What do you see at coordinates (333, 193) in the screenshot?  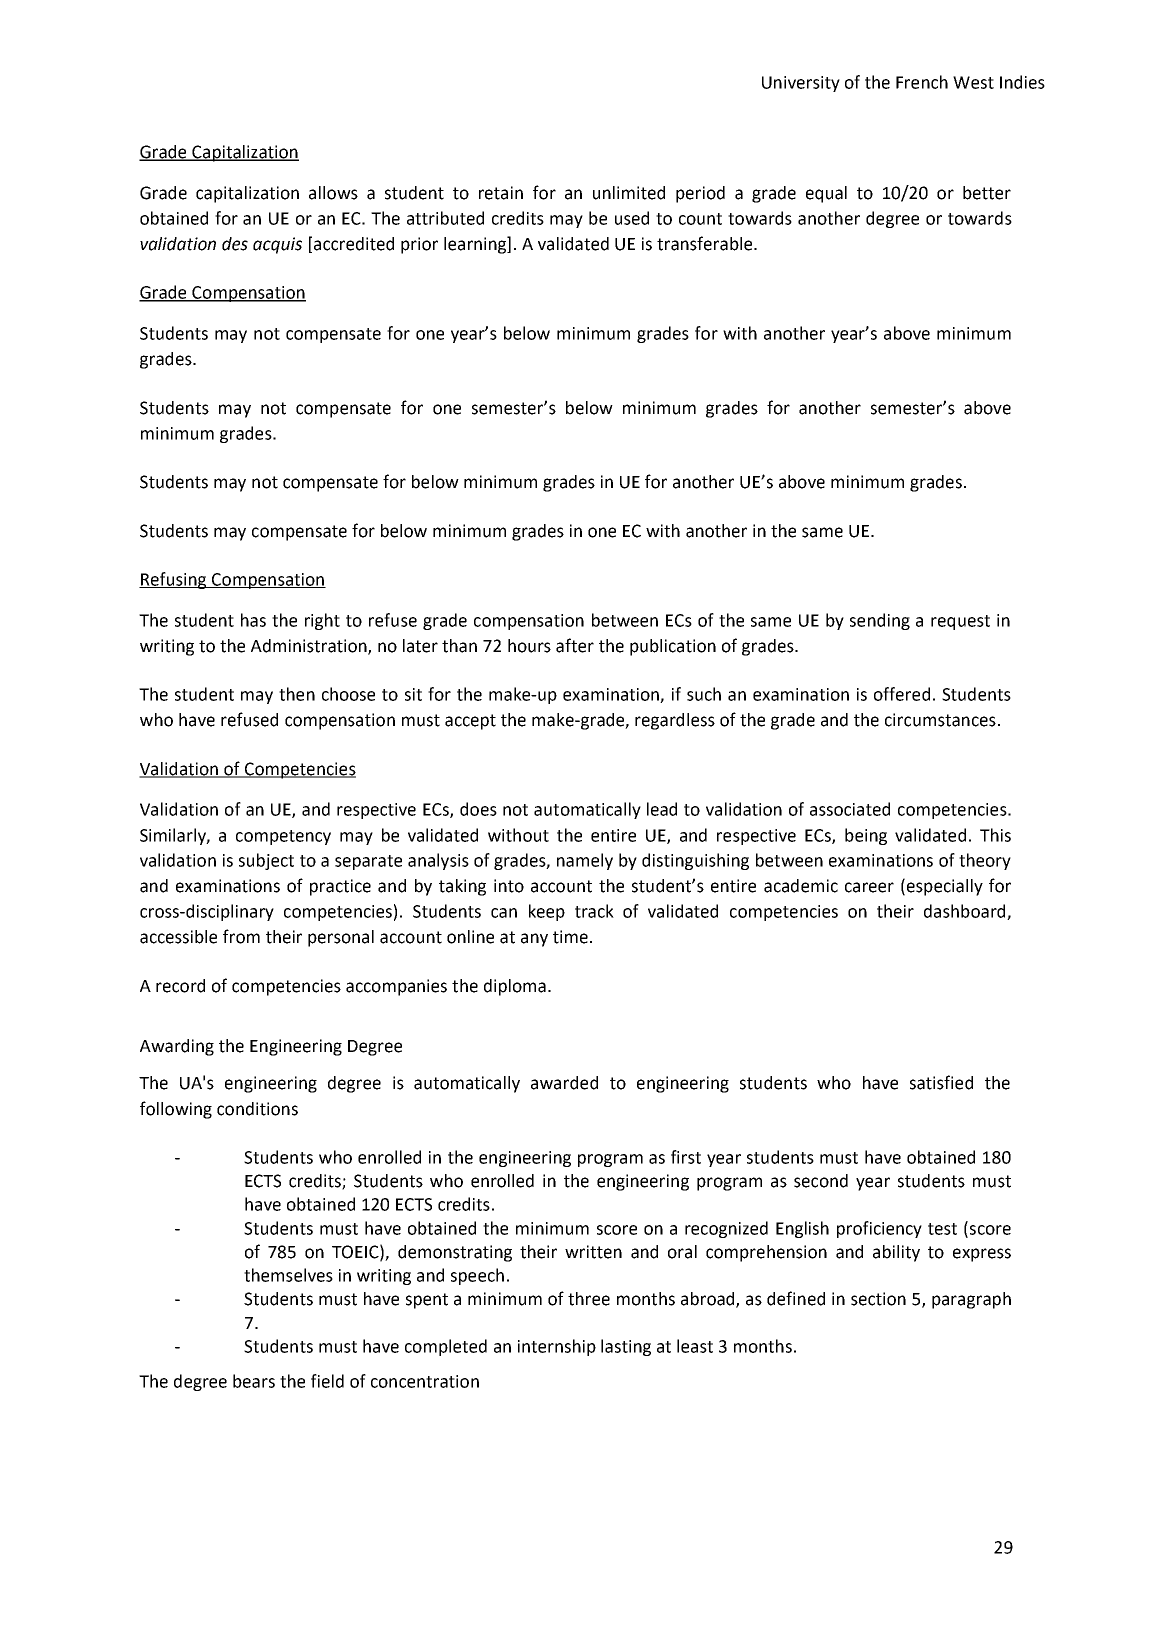 I see `allows` at bounding box center [333, 193].
